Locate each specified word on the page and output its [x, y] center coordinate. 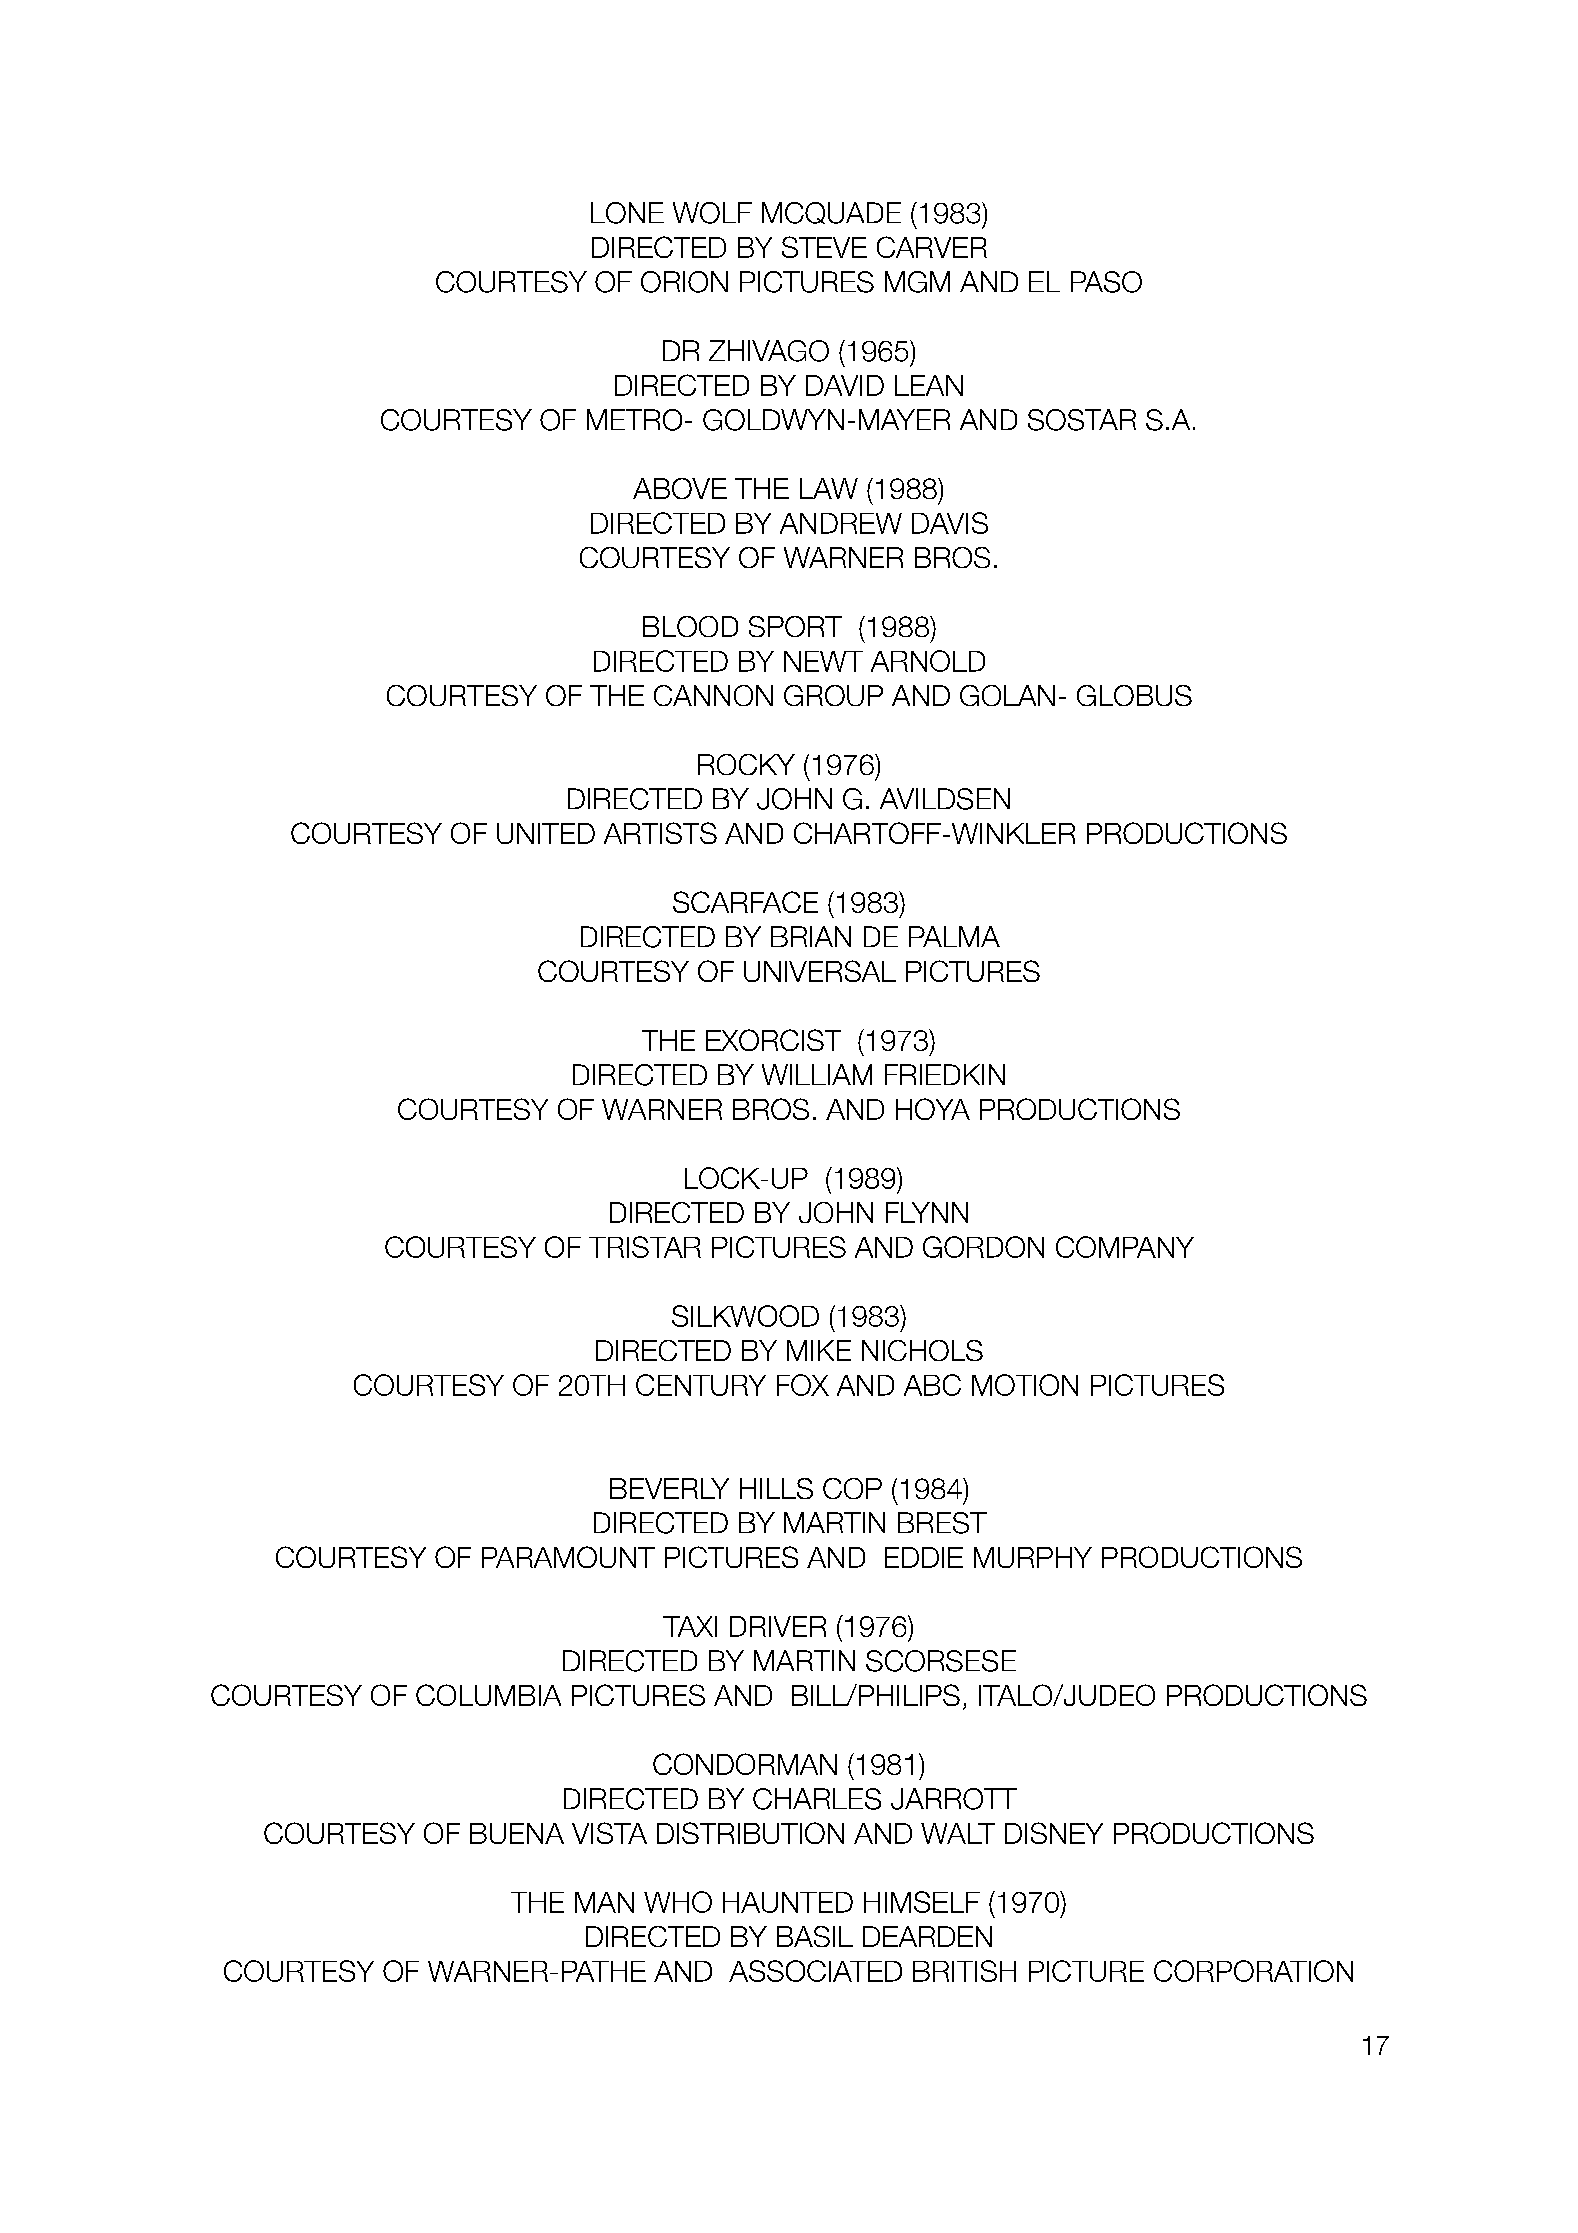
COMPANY [1125, 1247]
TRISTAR [645, 1247]
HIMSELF [922, 1902]
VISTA [609, 1833]
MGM [917, 282]
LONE [627, 213]
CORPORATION [1253, 1971]
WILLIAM [817, 1074]
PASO [1106, 282]
